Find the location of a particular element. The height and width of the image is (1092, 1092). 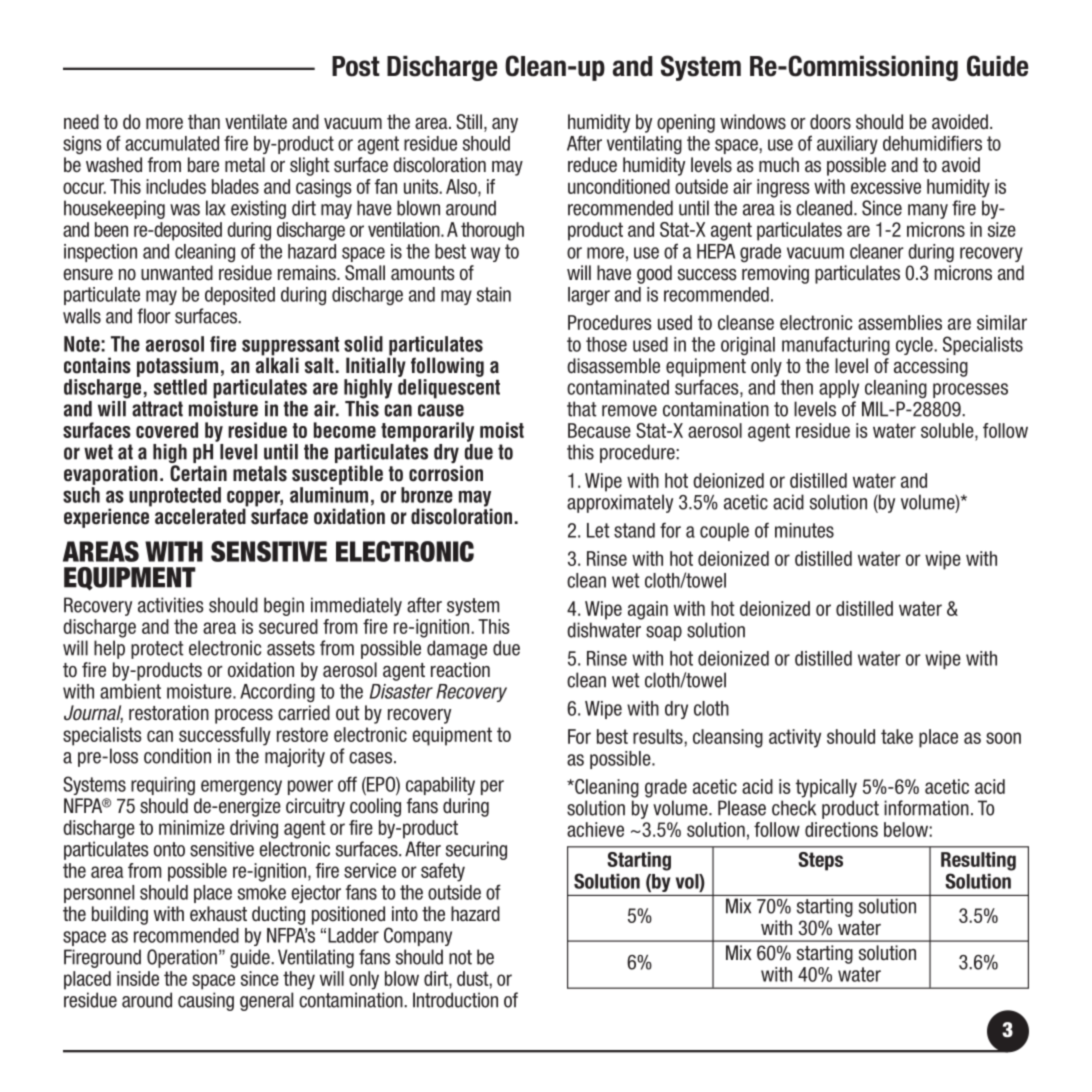

capability is located at coordinates (440, 786).
